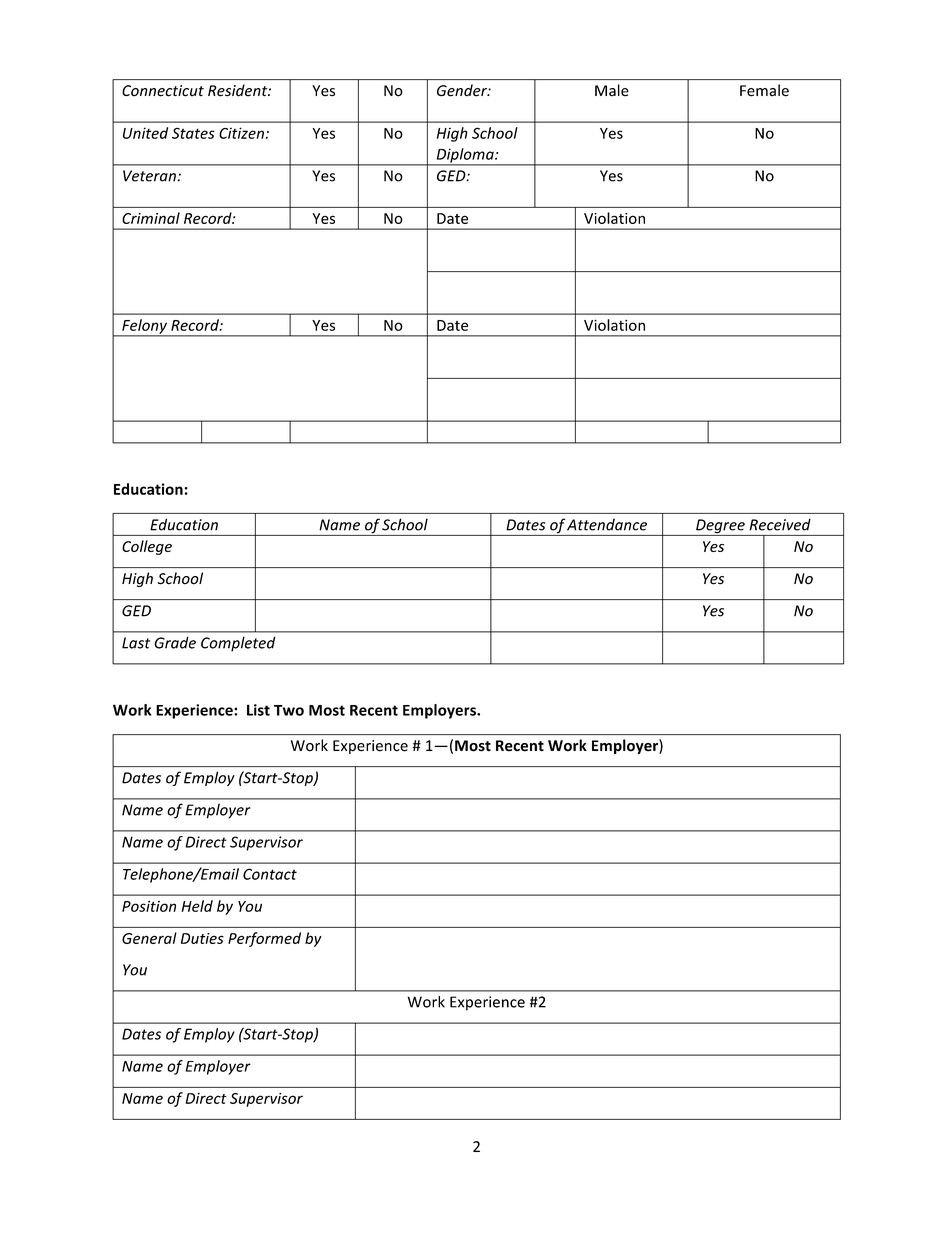  I want to click on Completed, so click(238, 644).
